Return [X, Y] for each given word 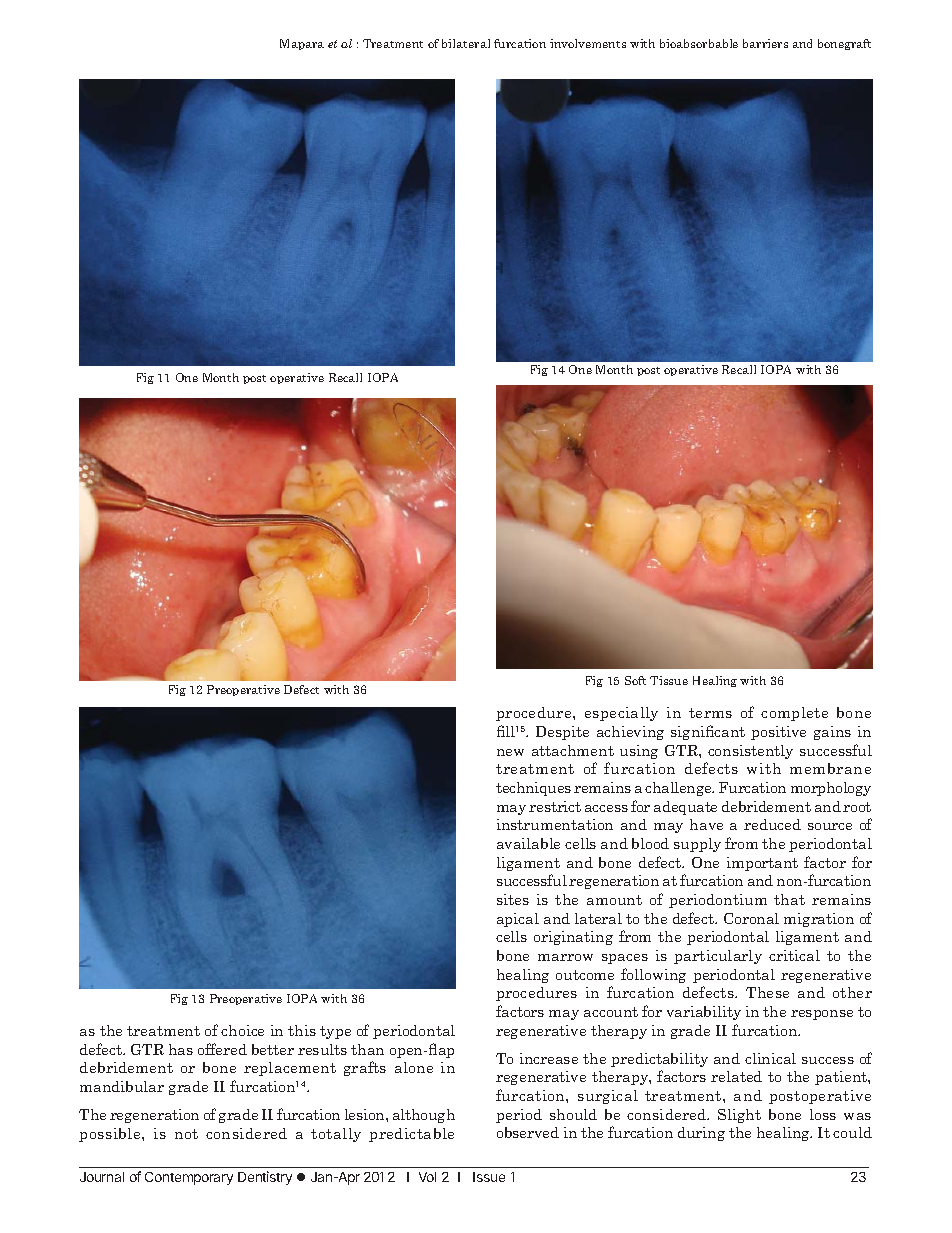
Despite [562, 733]
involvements [588, 43]
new [510, 752]
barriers [765, 43]
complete [794, 714]
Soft [635, 680]
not [186, 1134]
